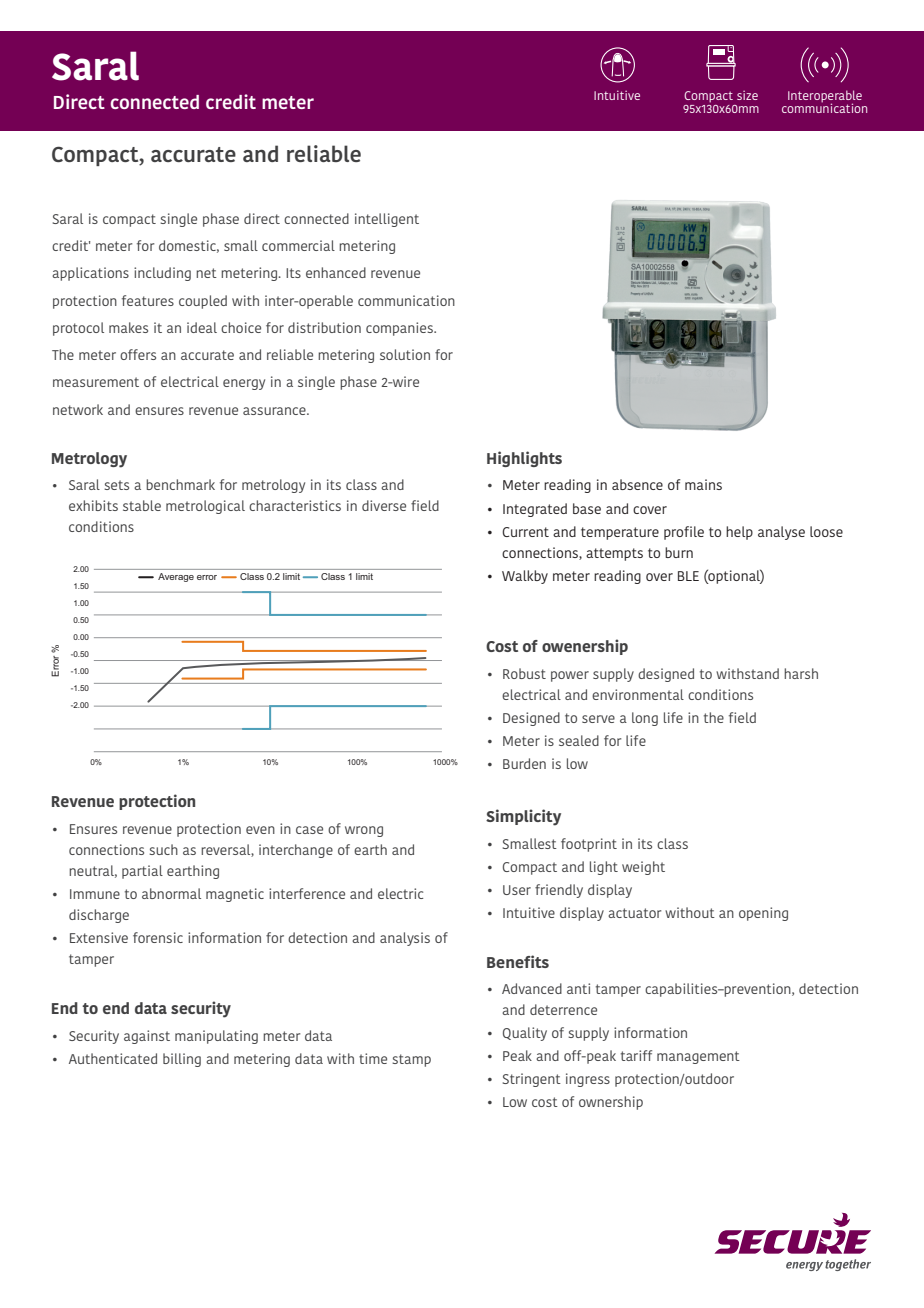  Describe the element at coordinates (163, 849) in the image. I see `such` at that location.
